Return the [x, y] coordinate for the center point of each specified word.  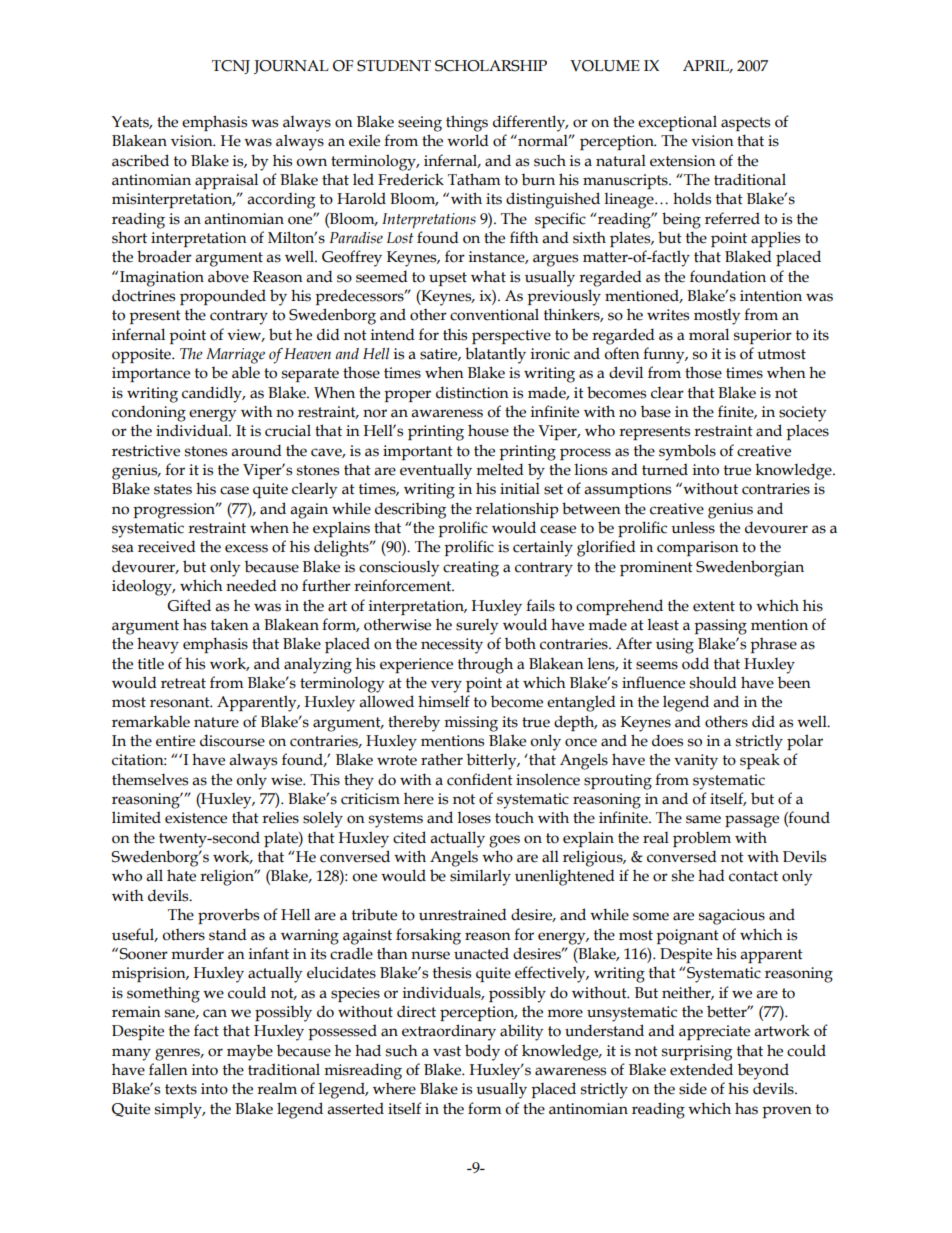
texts [181, 1089]
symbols [687, 452]
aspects [745, 124]
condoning [149, 413]
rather [442, 759]
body [482, 1052]
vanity [696, 762]
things [467, 123]
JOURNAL [291, 67]
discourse [232, 740]
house [488, 430]
